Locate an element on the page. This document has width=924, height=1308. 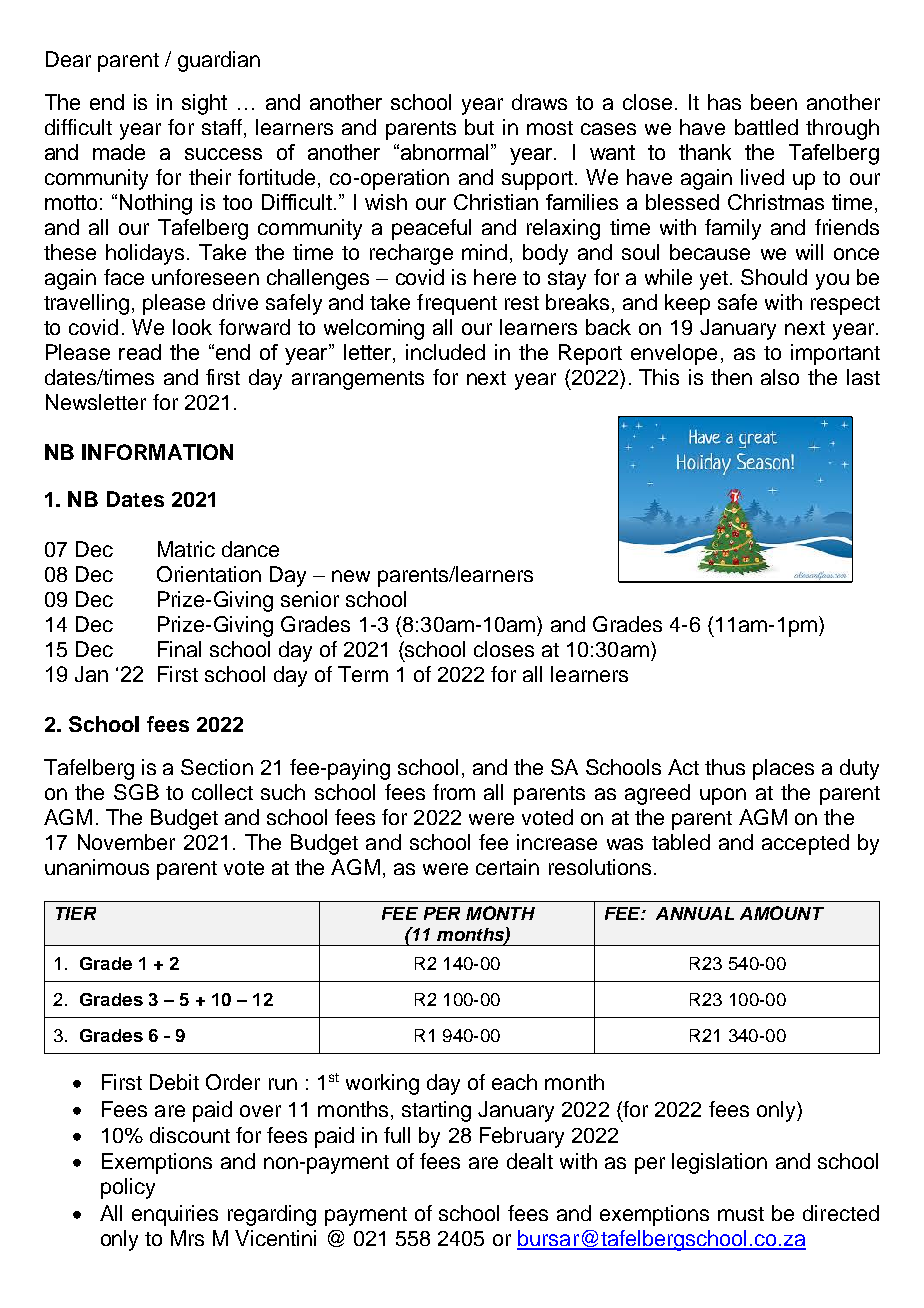
sight is located at coordinates (204, 104).
